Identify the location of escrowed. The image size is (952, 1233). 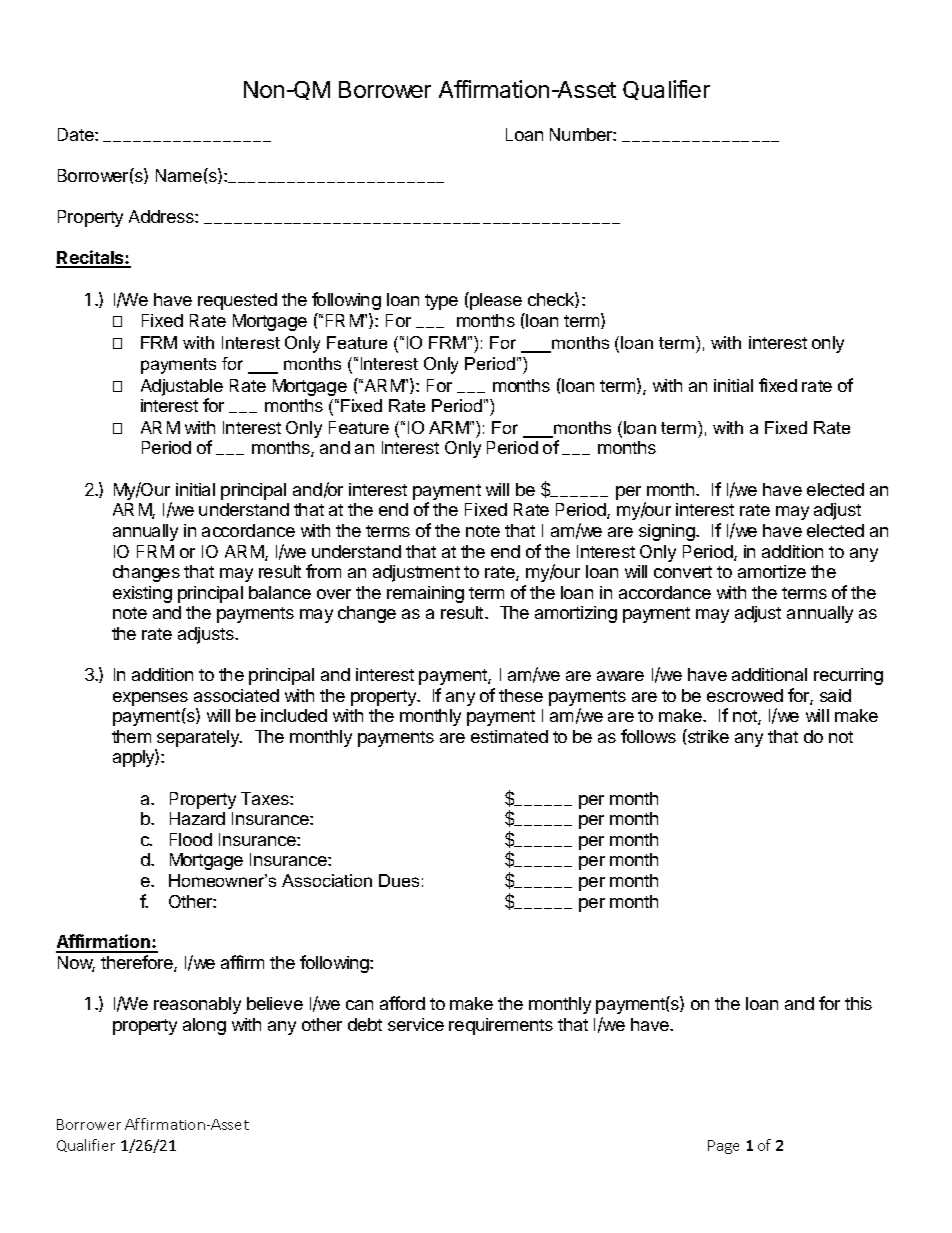
(745, 695).
